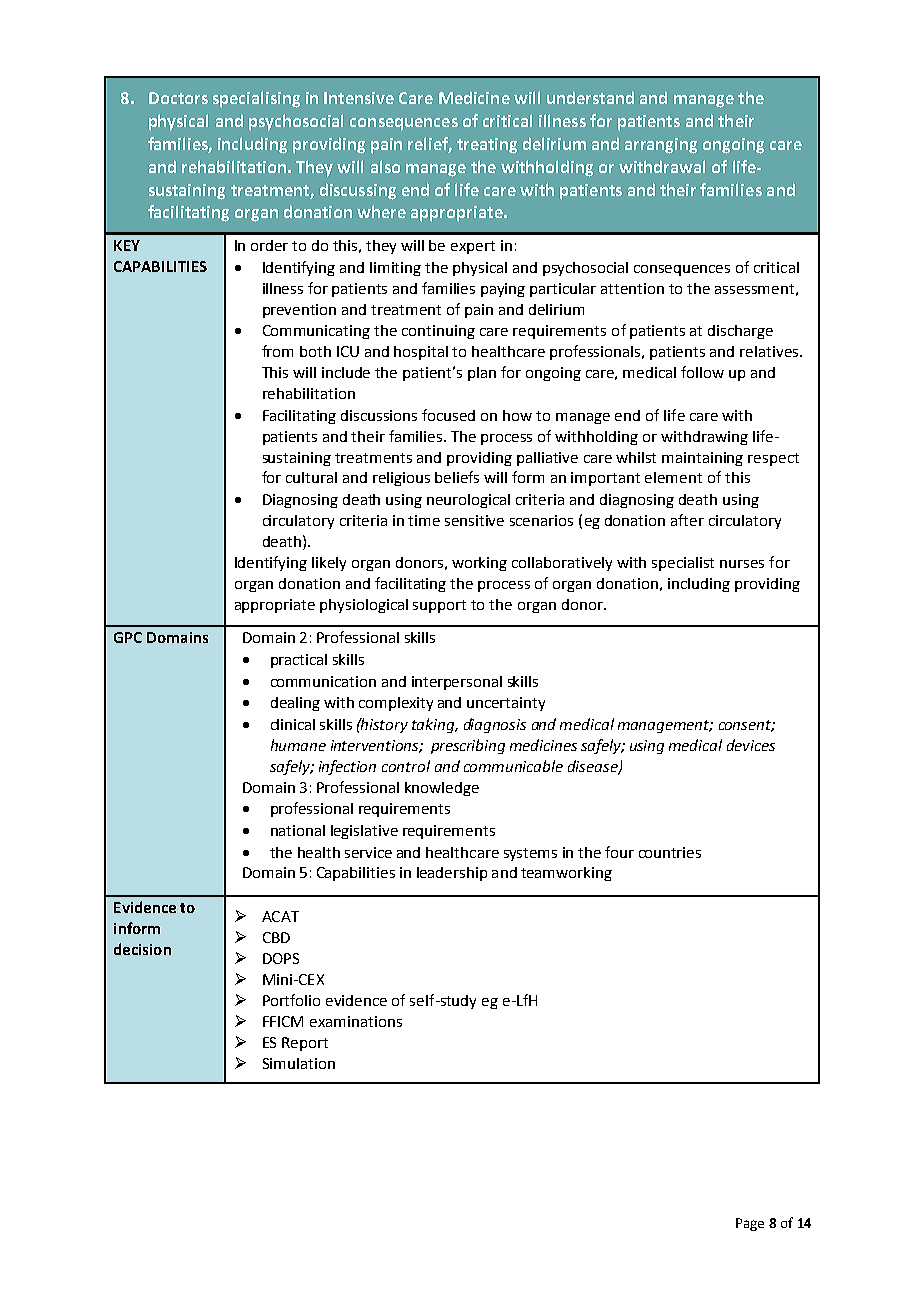  What do you see at coordinates (178, 98) in the page?
I see `Doctors` at bounding box center [178, 98].
